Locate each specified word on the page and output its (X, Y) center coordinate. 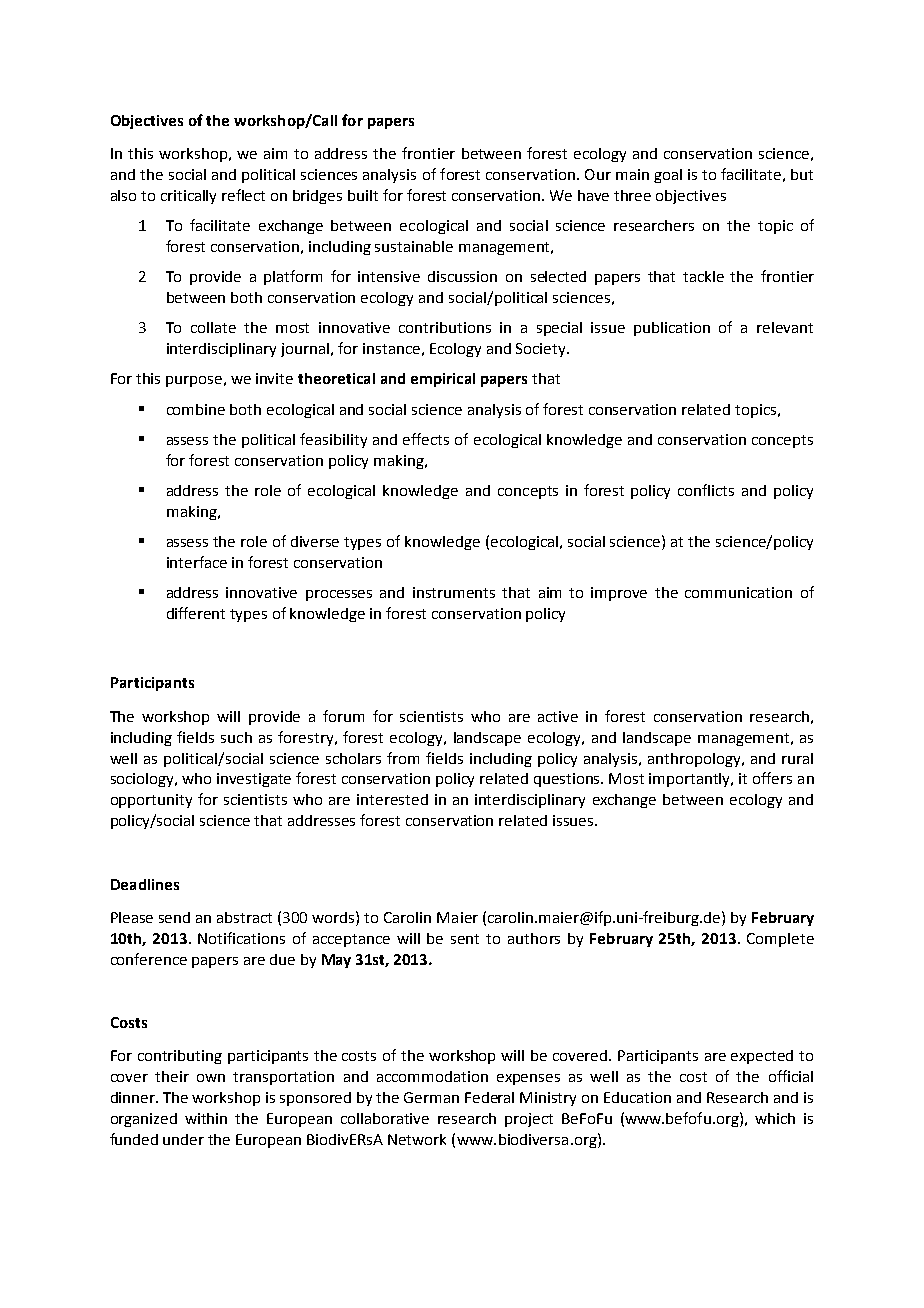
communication (738, 592)
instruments (454, 592)
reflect (243, 195)
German (431, 1097)
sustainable (414, 246)
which (775, 1118)
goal (668, 176)
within (206, 1118)
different (196, 613)
